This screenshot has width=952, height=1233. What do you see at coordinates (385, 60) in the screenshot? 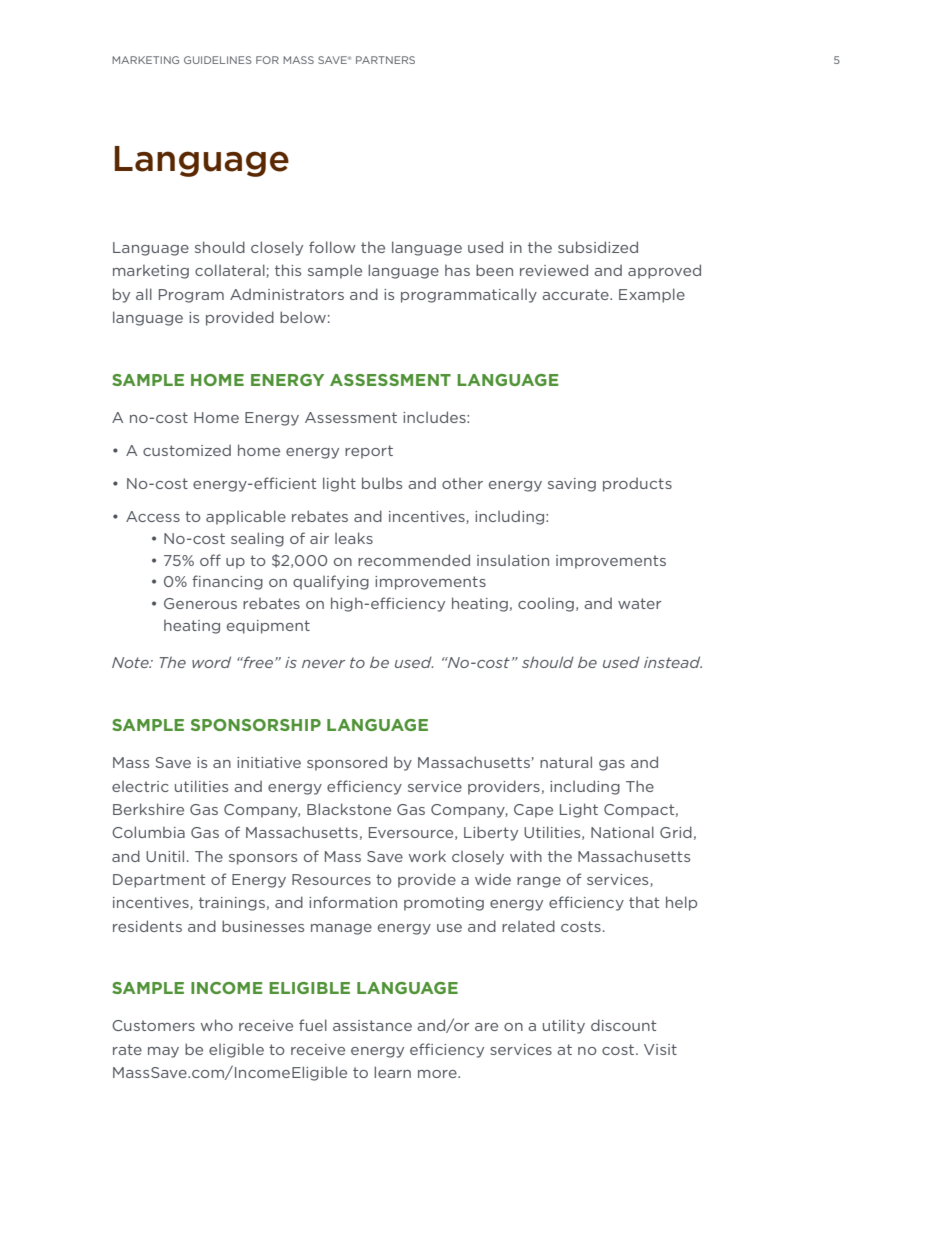
I see `PARTNERS` at bounding box center [385, 60].
